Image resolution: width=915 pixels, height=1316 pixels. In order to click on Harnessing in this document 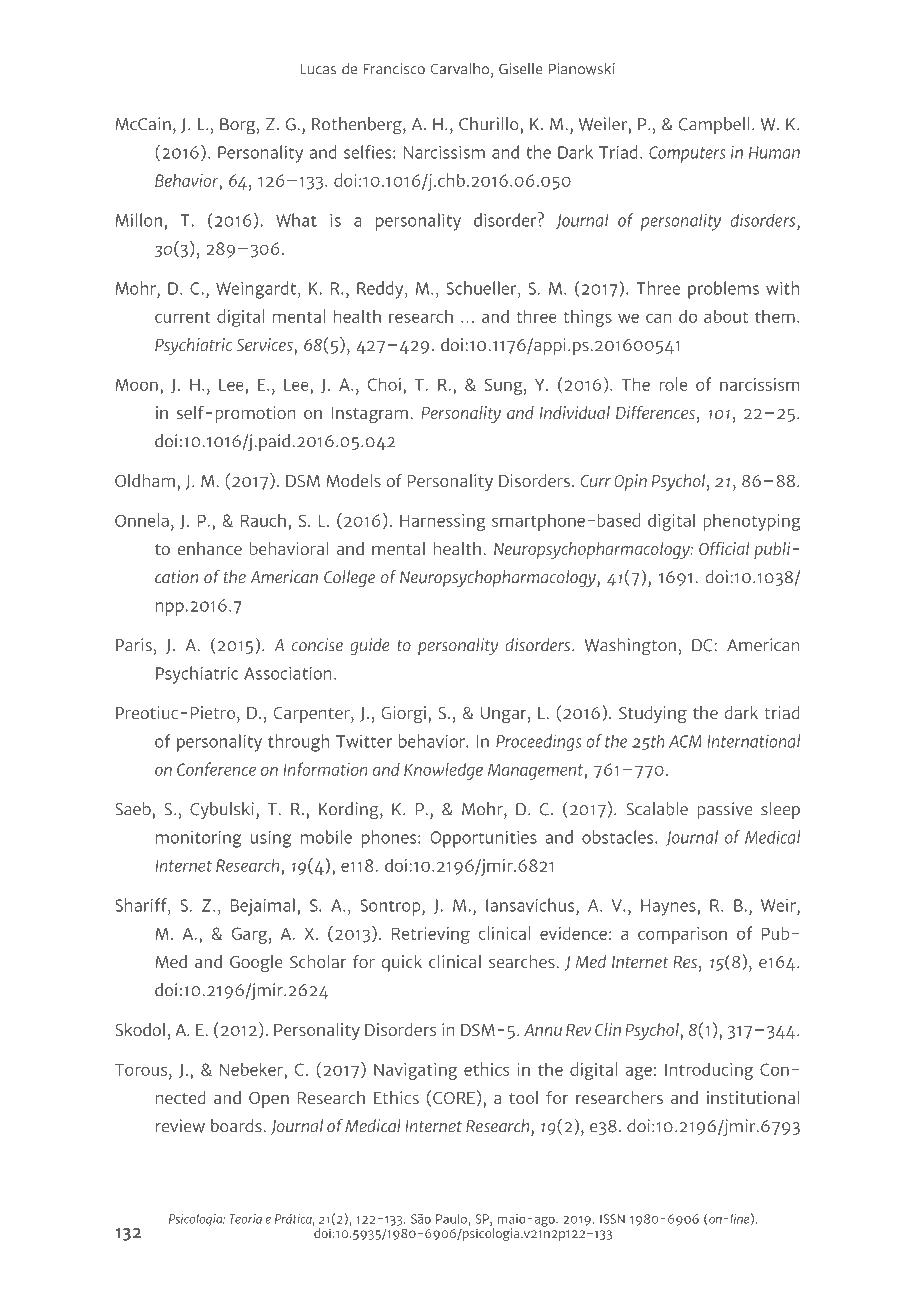, I will do `click(443, 522)`.
